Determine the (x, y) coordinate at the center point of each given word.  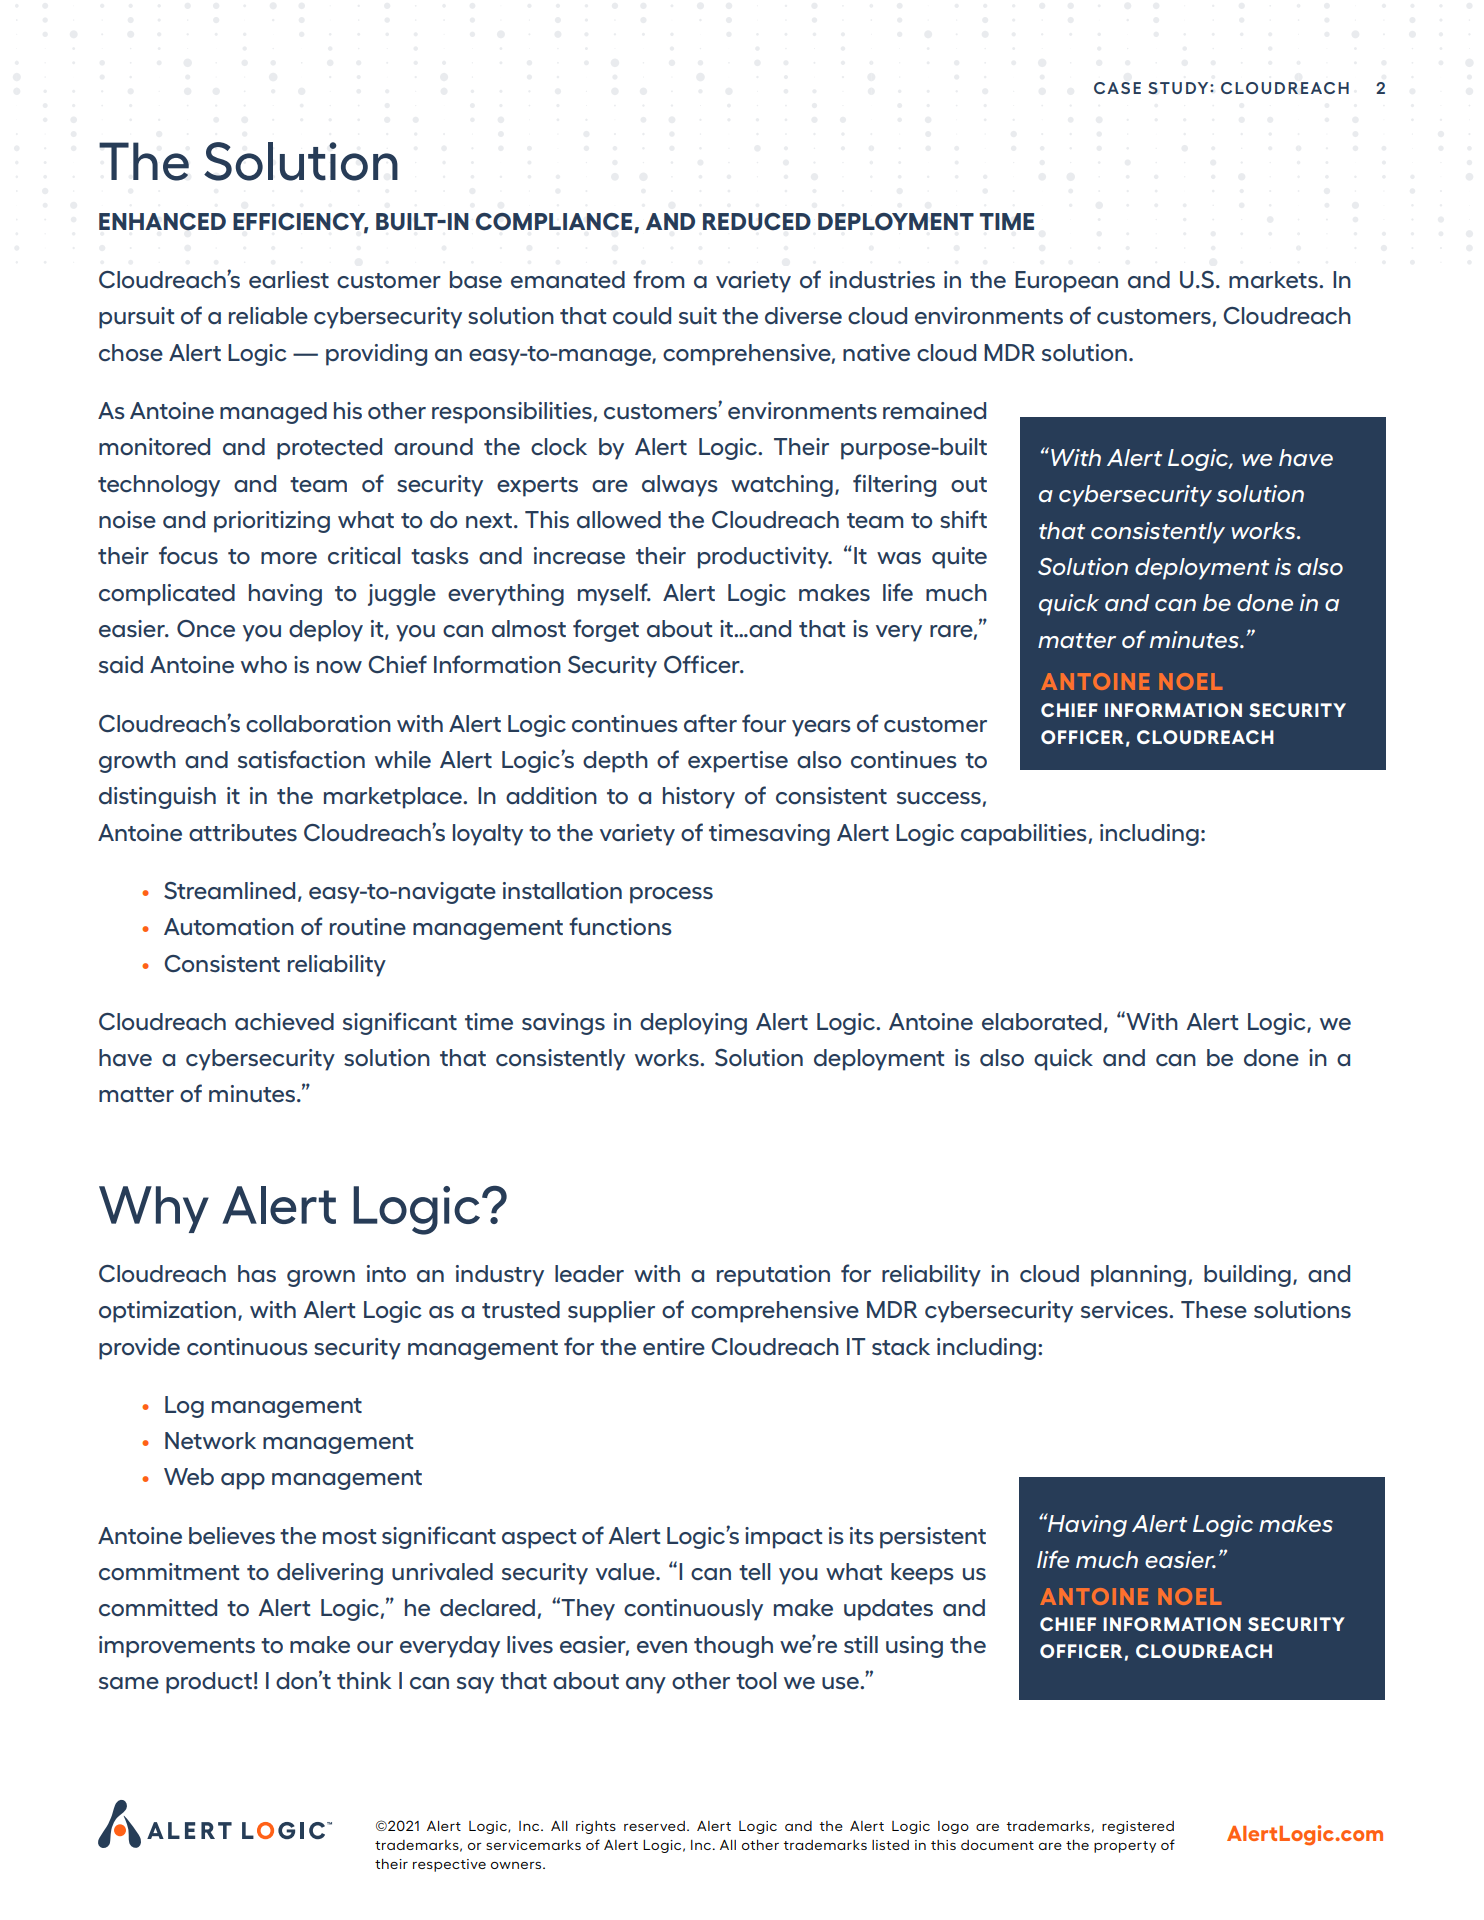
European (1066, 282)
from (658, 279)
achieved (284, 1021)
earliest (289, 279)
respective (449, 1865)
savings (563, 1024)
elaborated (1041, 1021)
